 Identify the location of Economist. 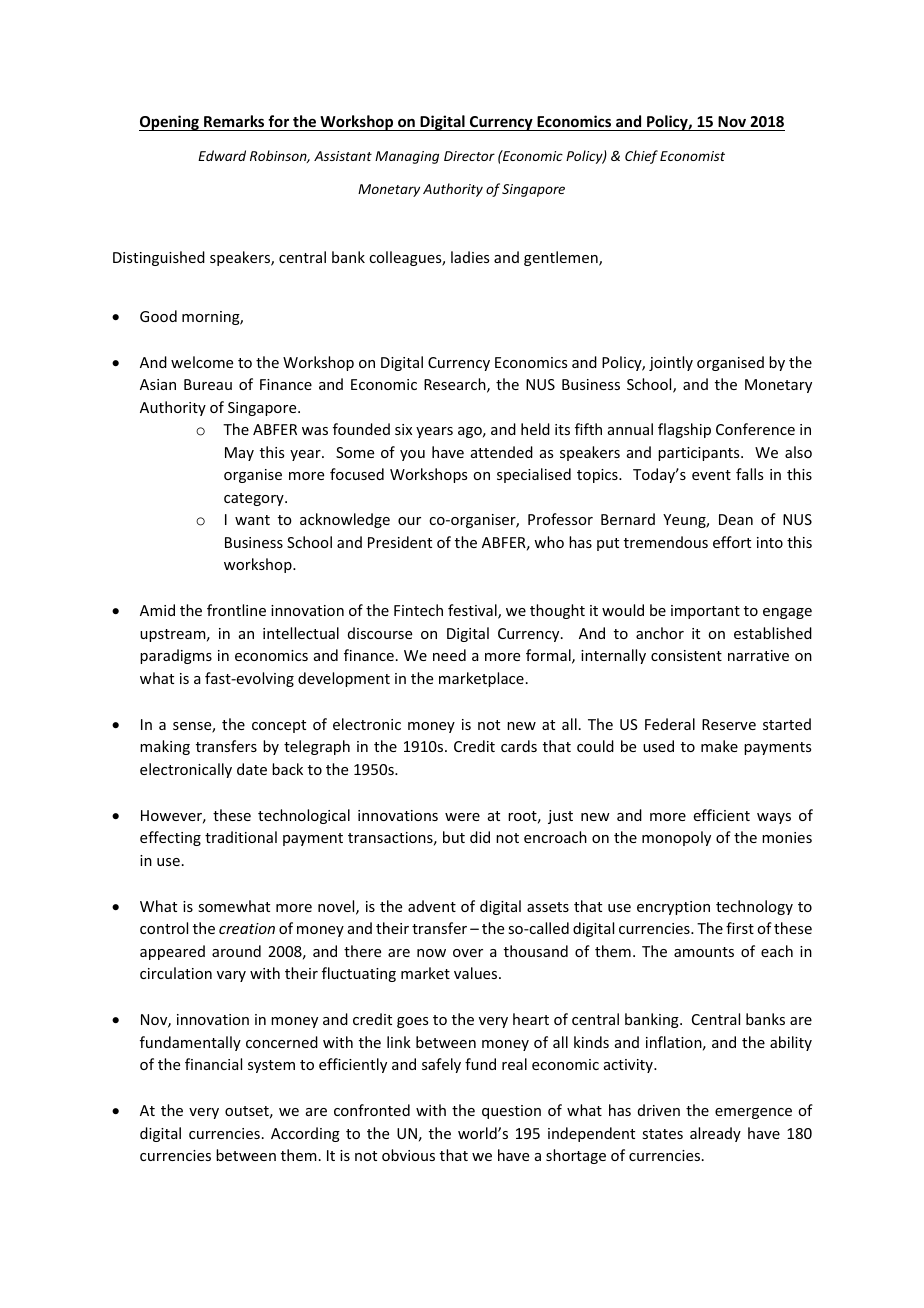
(692, 156).
